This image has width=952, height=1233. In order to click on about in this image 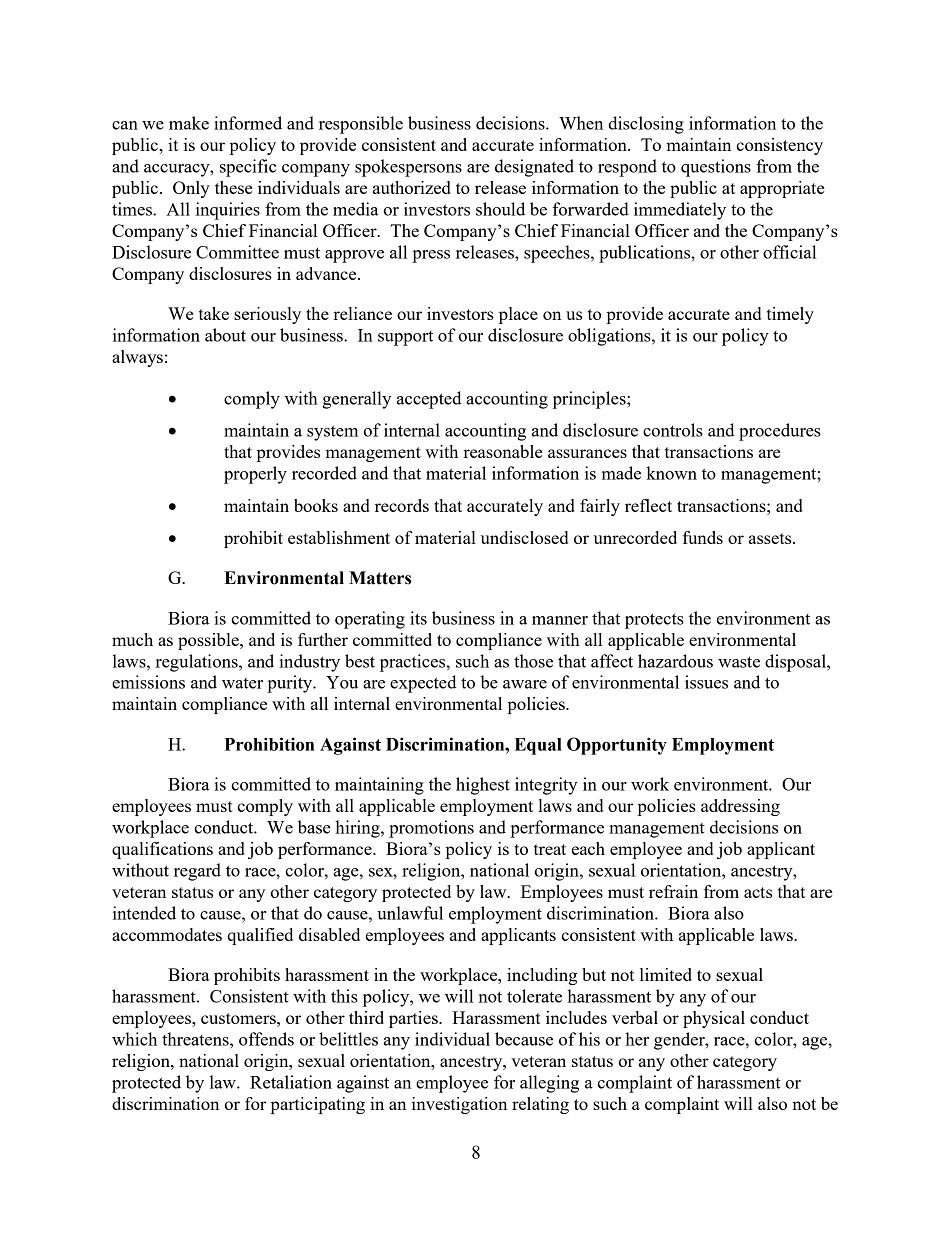, I will do `click(225, 335)`.
